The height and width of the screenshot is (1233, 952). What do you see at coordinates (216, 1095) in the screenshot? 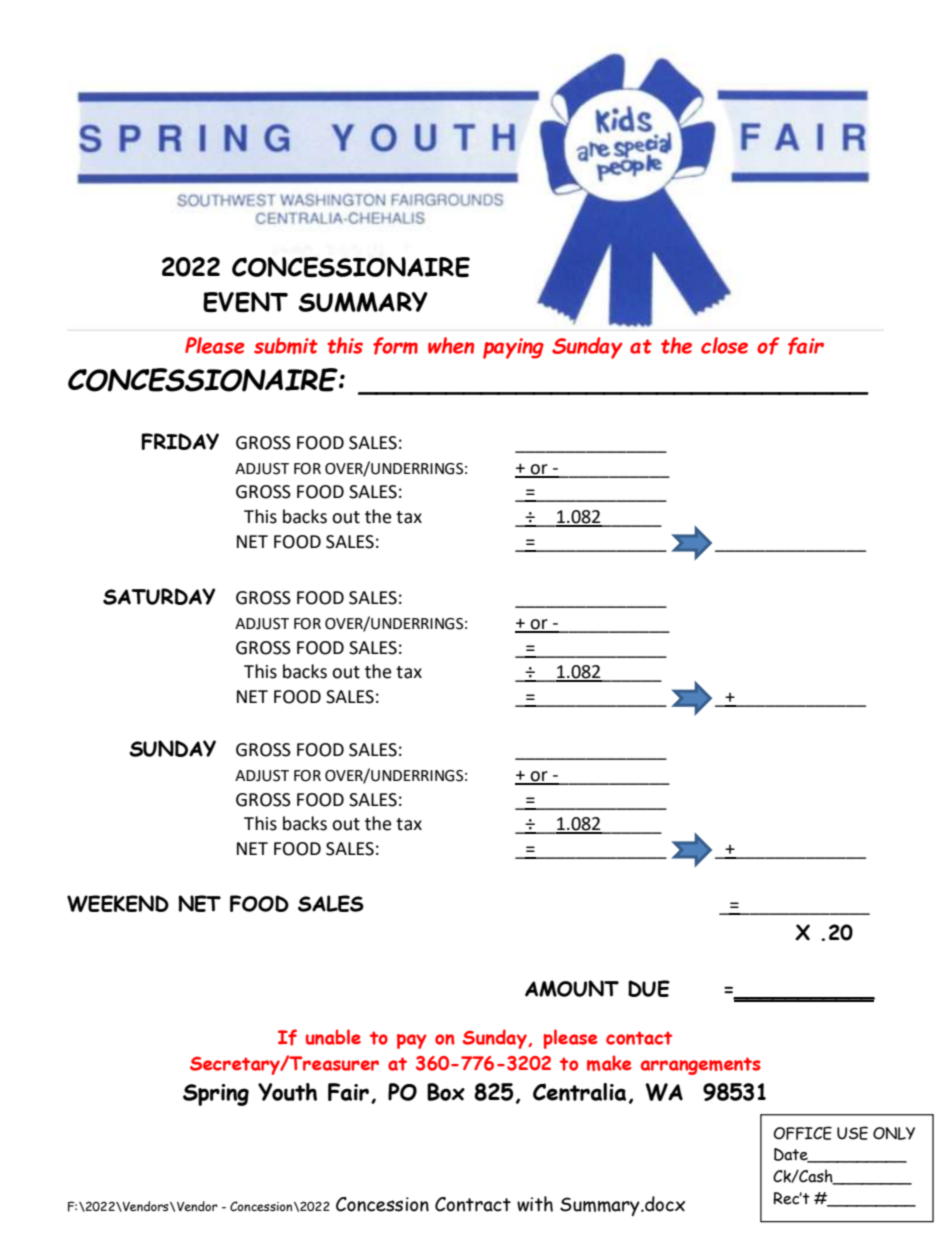
I see `Spring` at bounding box center [216, 1095].
